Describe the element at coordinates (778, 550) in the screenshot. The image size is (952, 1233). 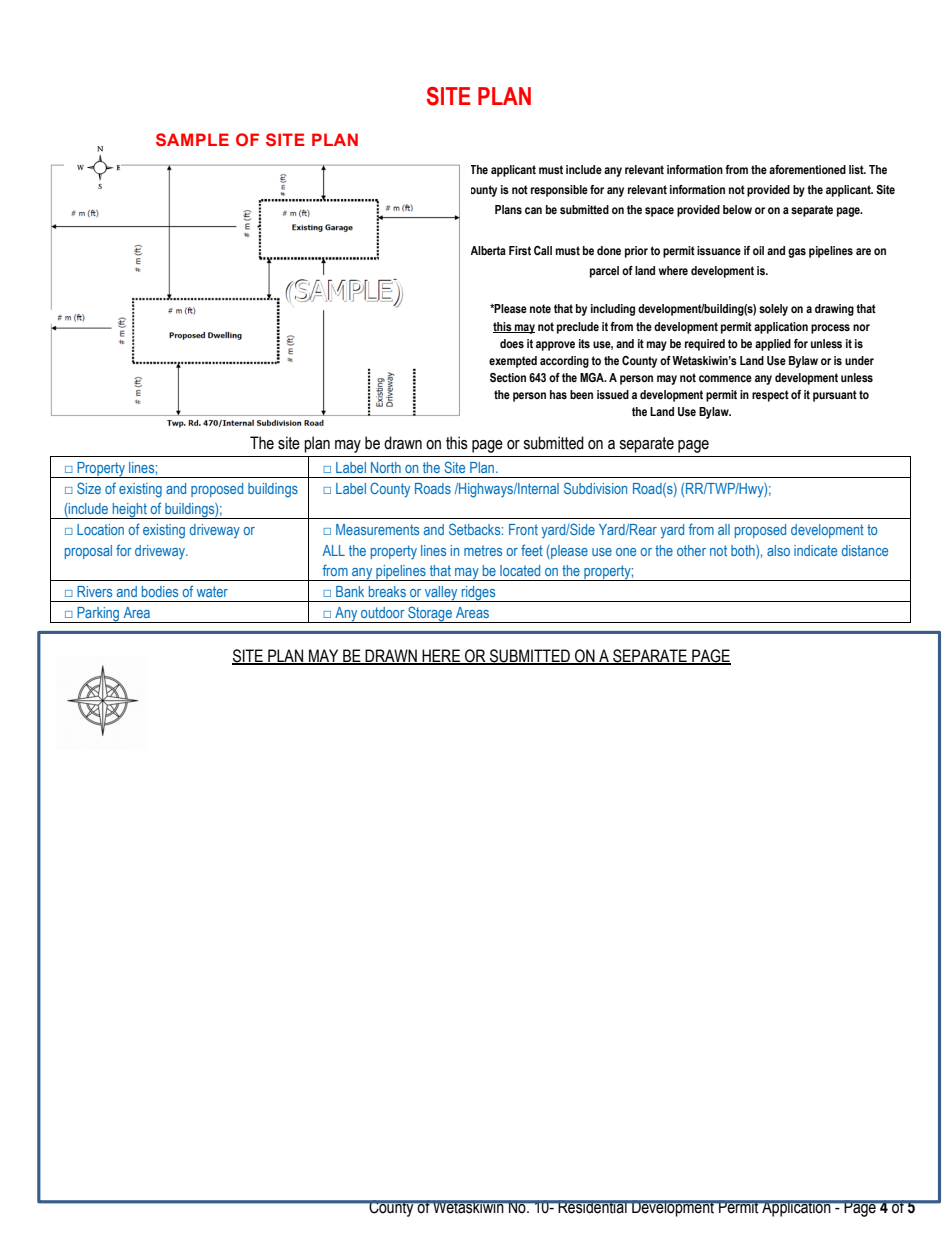
I see `also` at that location.
